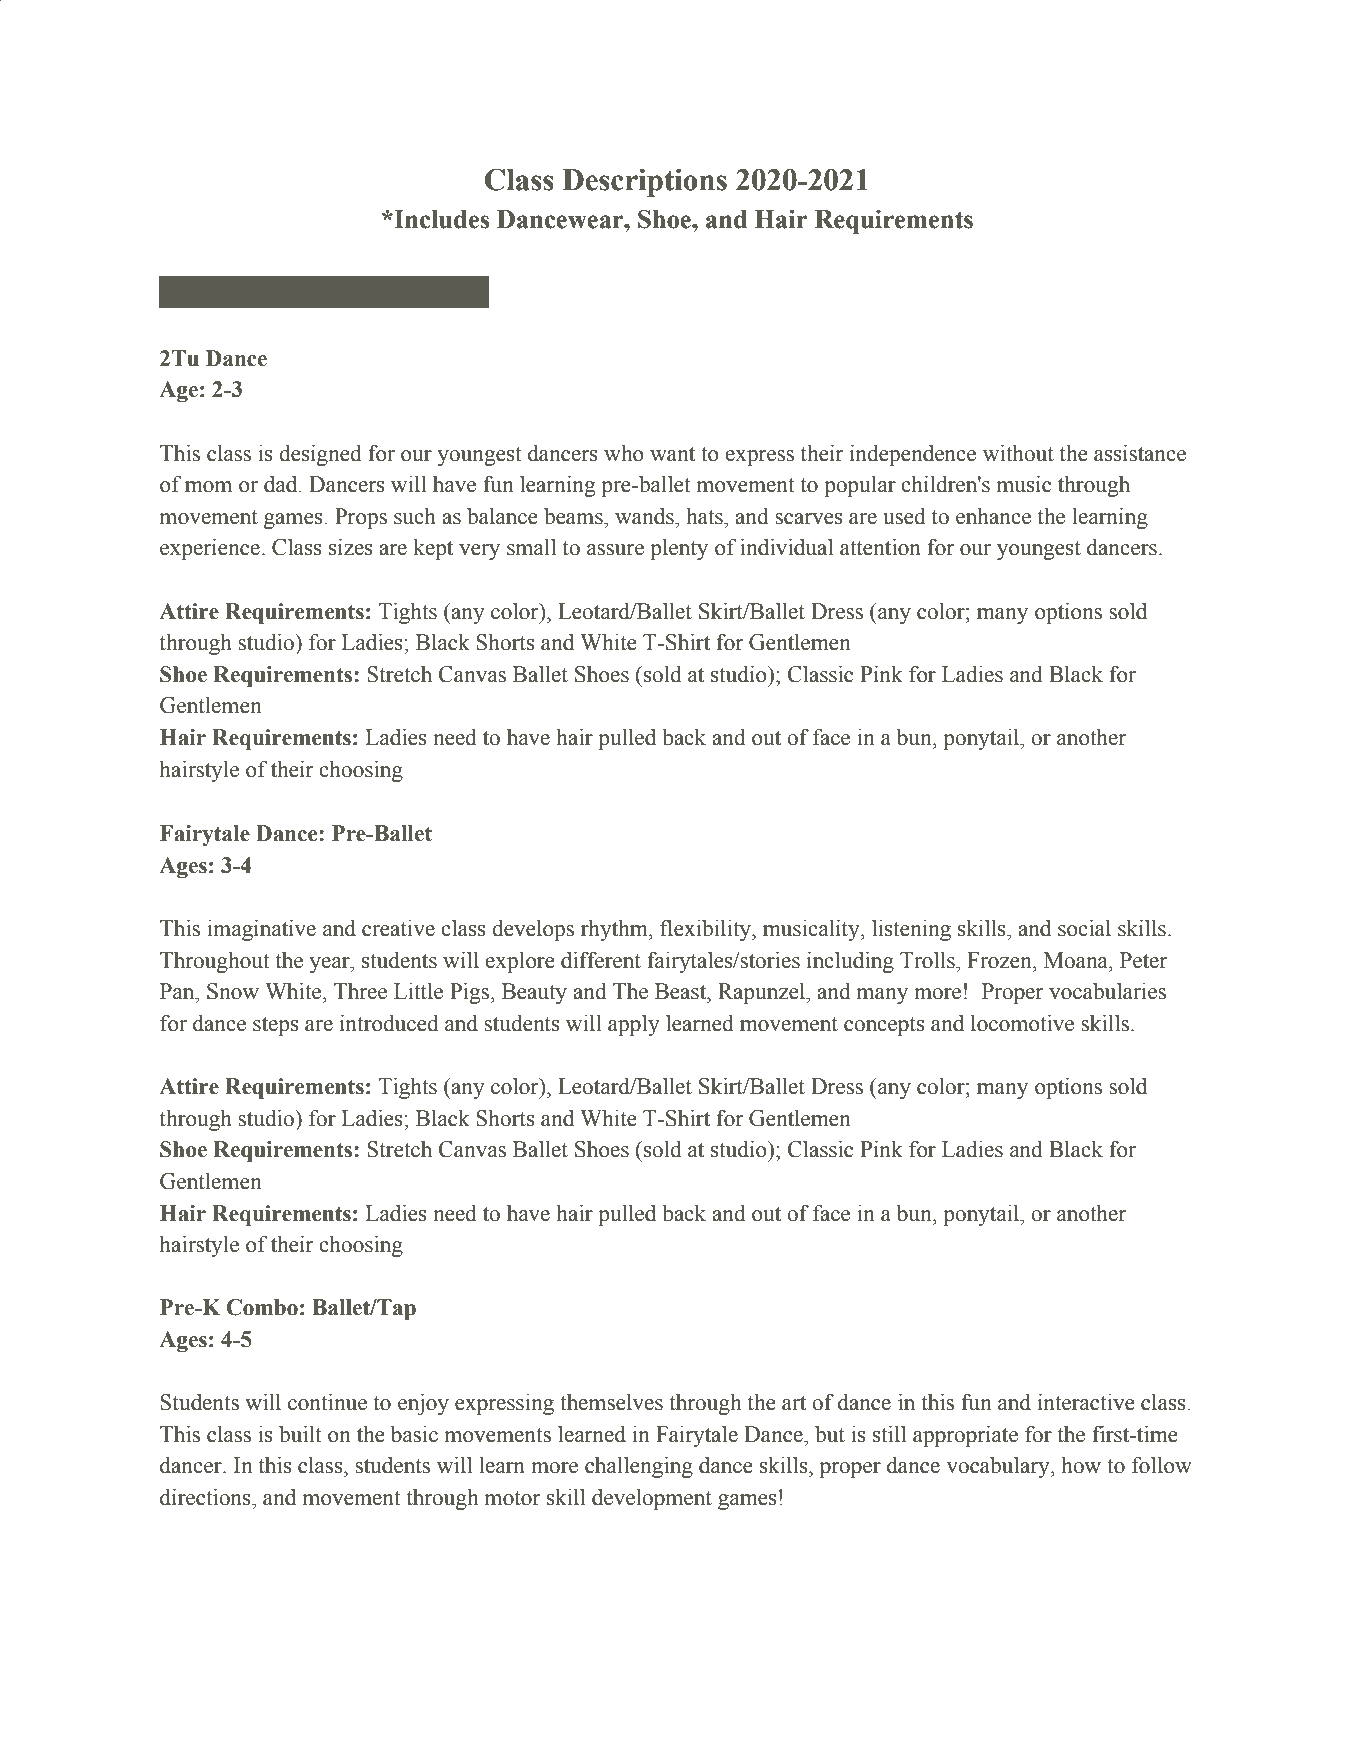  I want to click on rhythm, so click(615, 930).
